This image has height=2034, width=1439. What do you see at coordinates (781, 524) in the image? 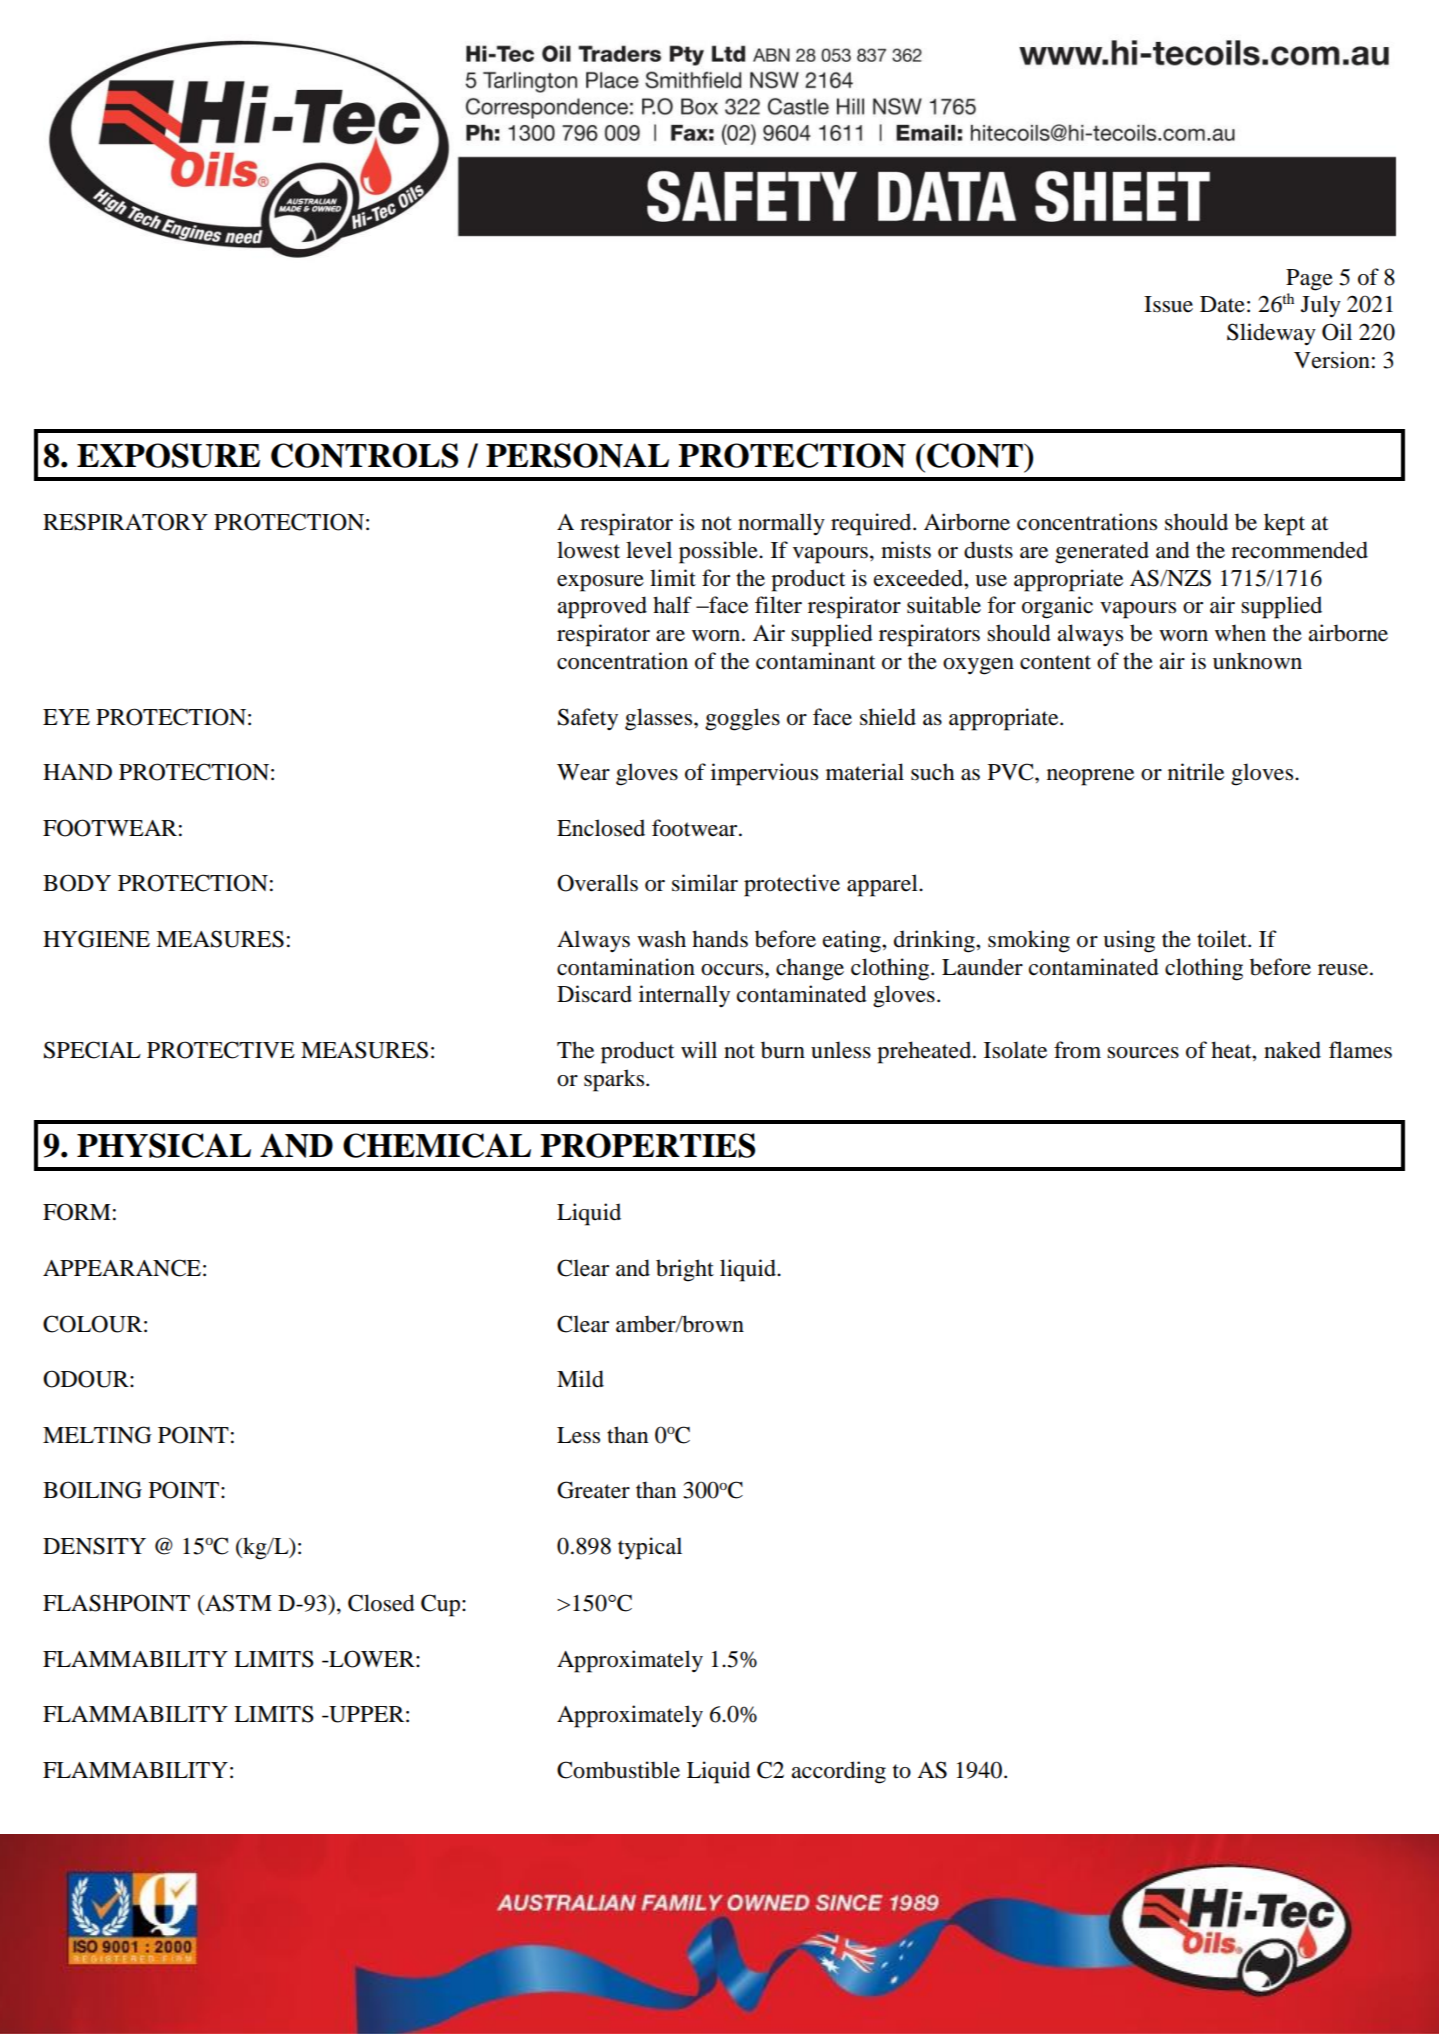
I see `normally` at bounding box center [781, 524].
